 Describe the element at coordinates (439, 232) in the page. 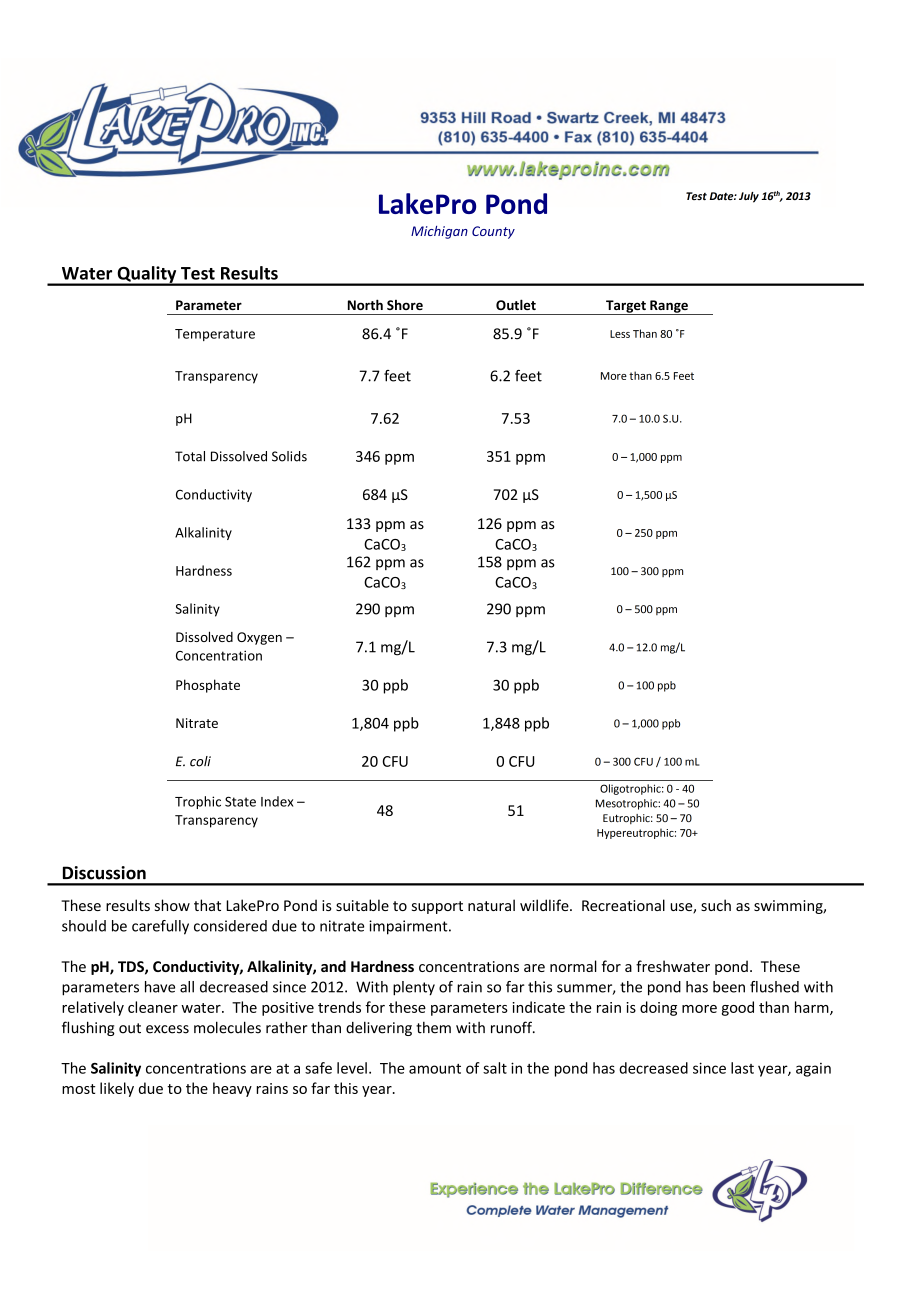

I see `Michigan` at that location.
